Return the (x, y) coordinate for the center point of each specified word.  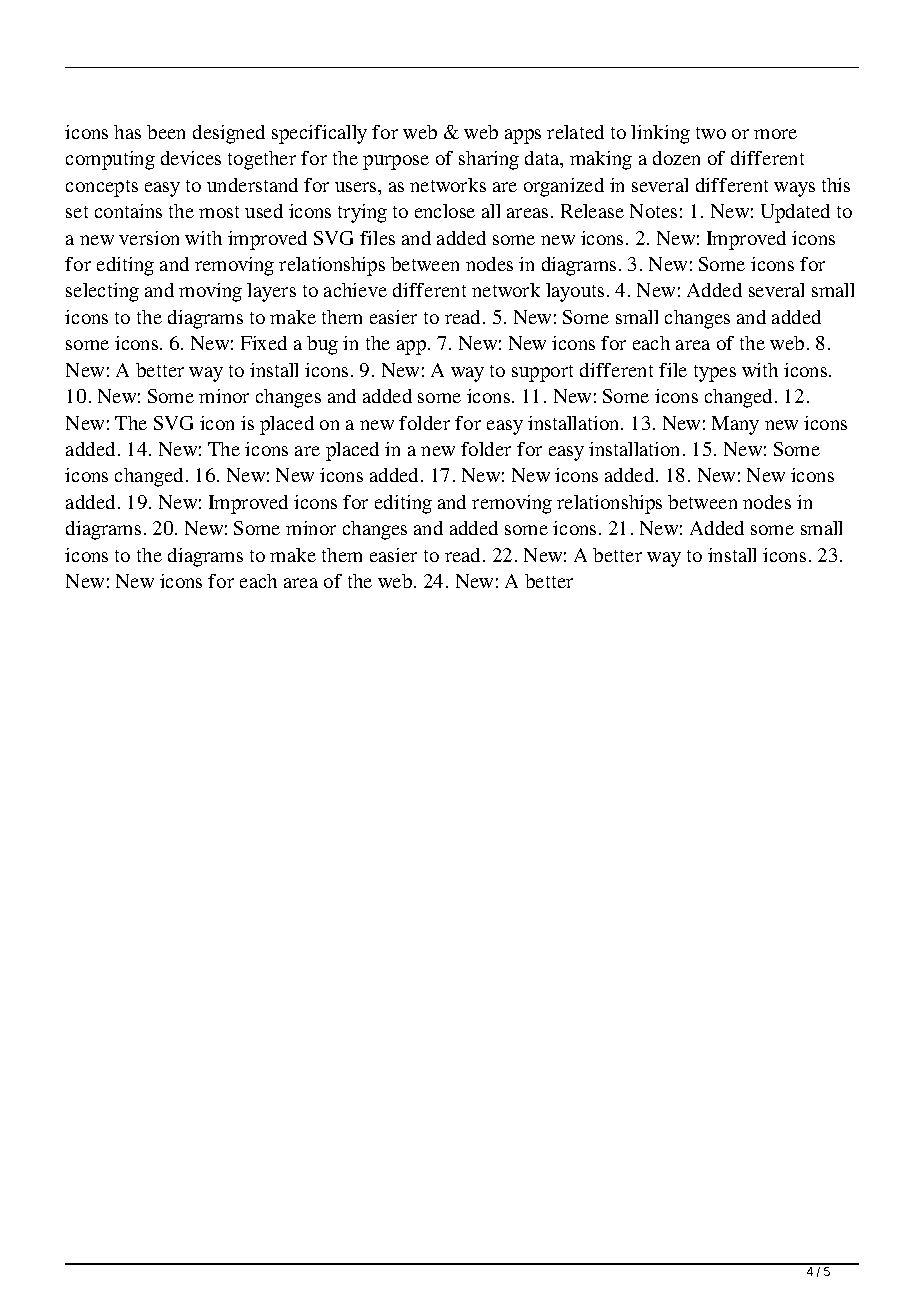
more (775, 134)
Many (735, 425)
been (166, 132)
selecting (102, 292)
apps (523, 136)
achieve (355, 290)
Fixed (264, 343)
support (542, 373)
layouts (575, 292)
